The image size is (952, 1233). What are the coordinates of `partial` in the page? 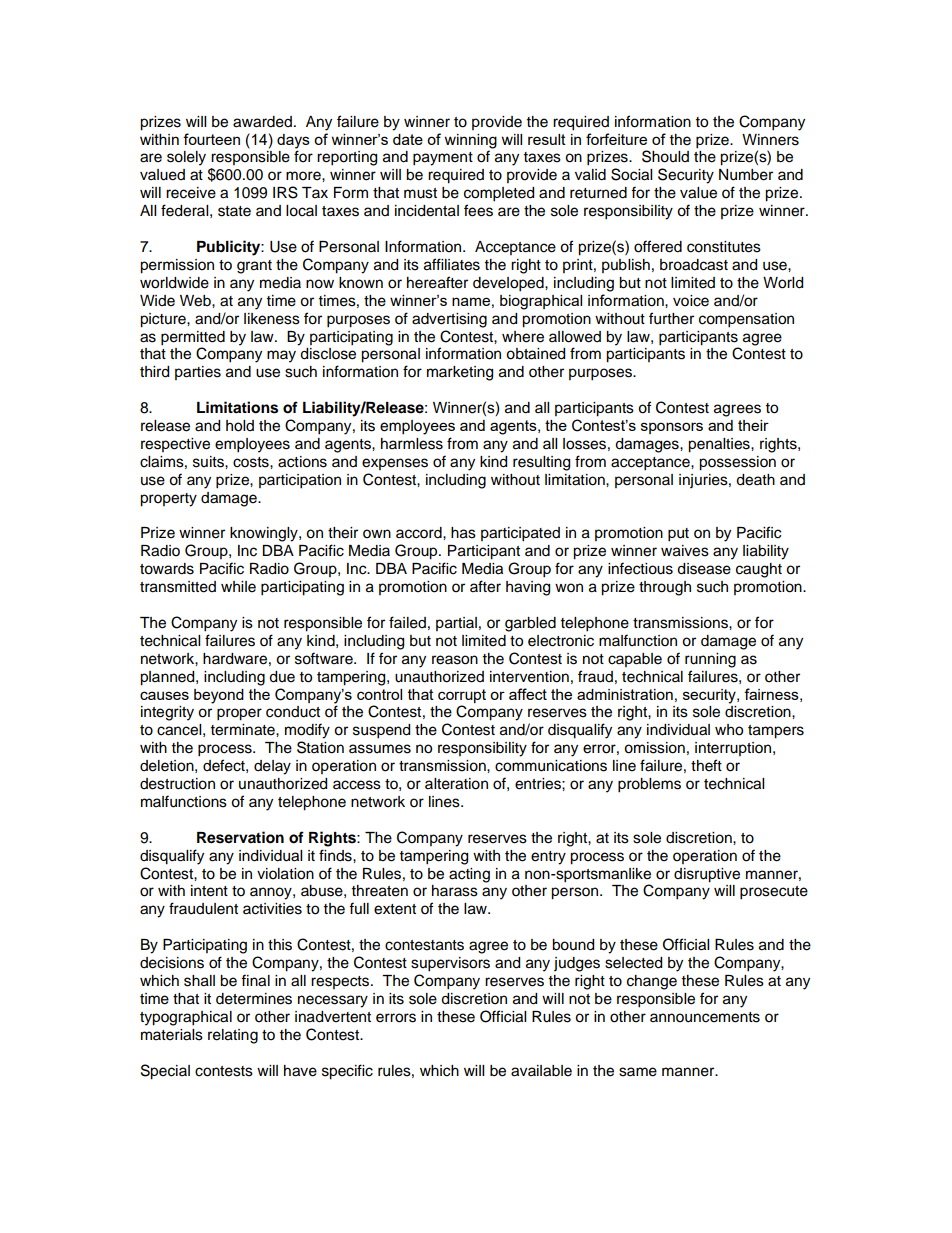 It's located at (456, 624).
